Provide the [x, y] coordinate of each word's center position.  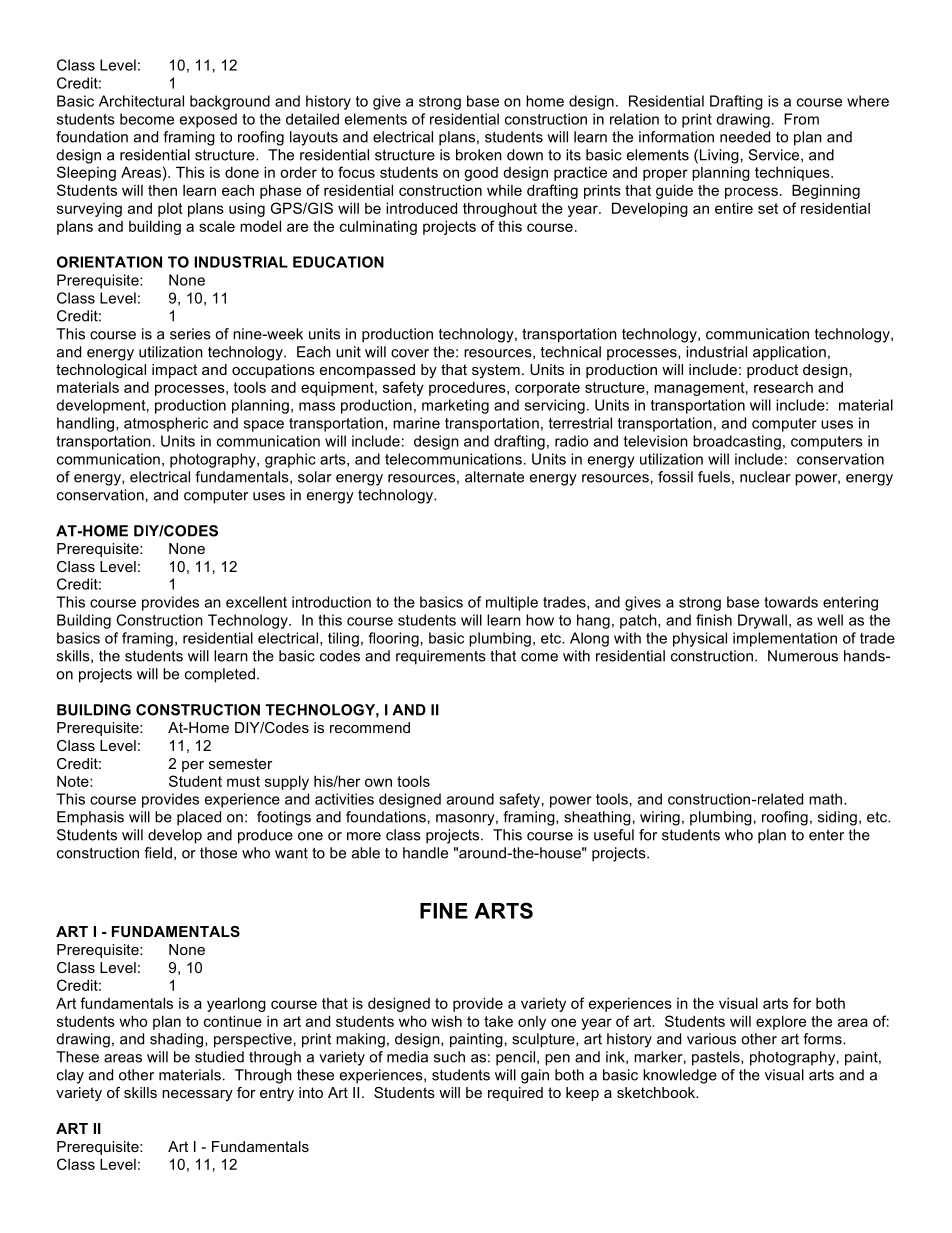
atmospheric [166, 424]
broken [479, 155]
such [449, 1057]
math [827, 799]
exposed [208, 120]
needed [745, 137]
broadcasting [737, 442]
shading [178, 1040]
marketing [455, 406]
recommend [370, 727]
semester [240, 763]
